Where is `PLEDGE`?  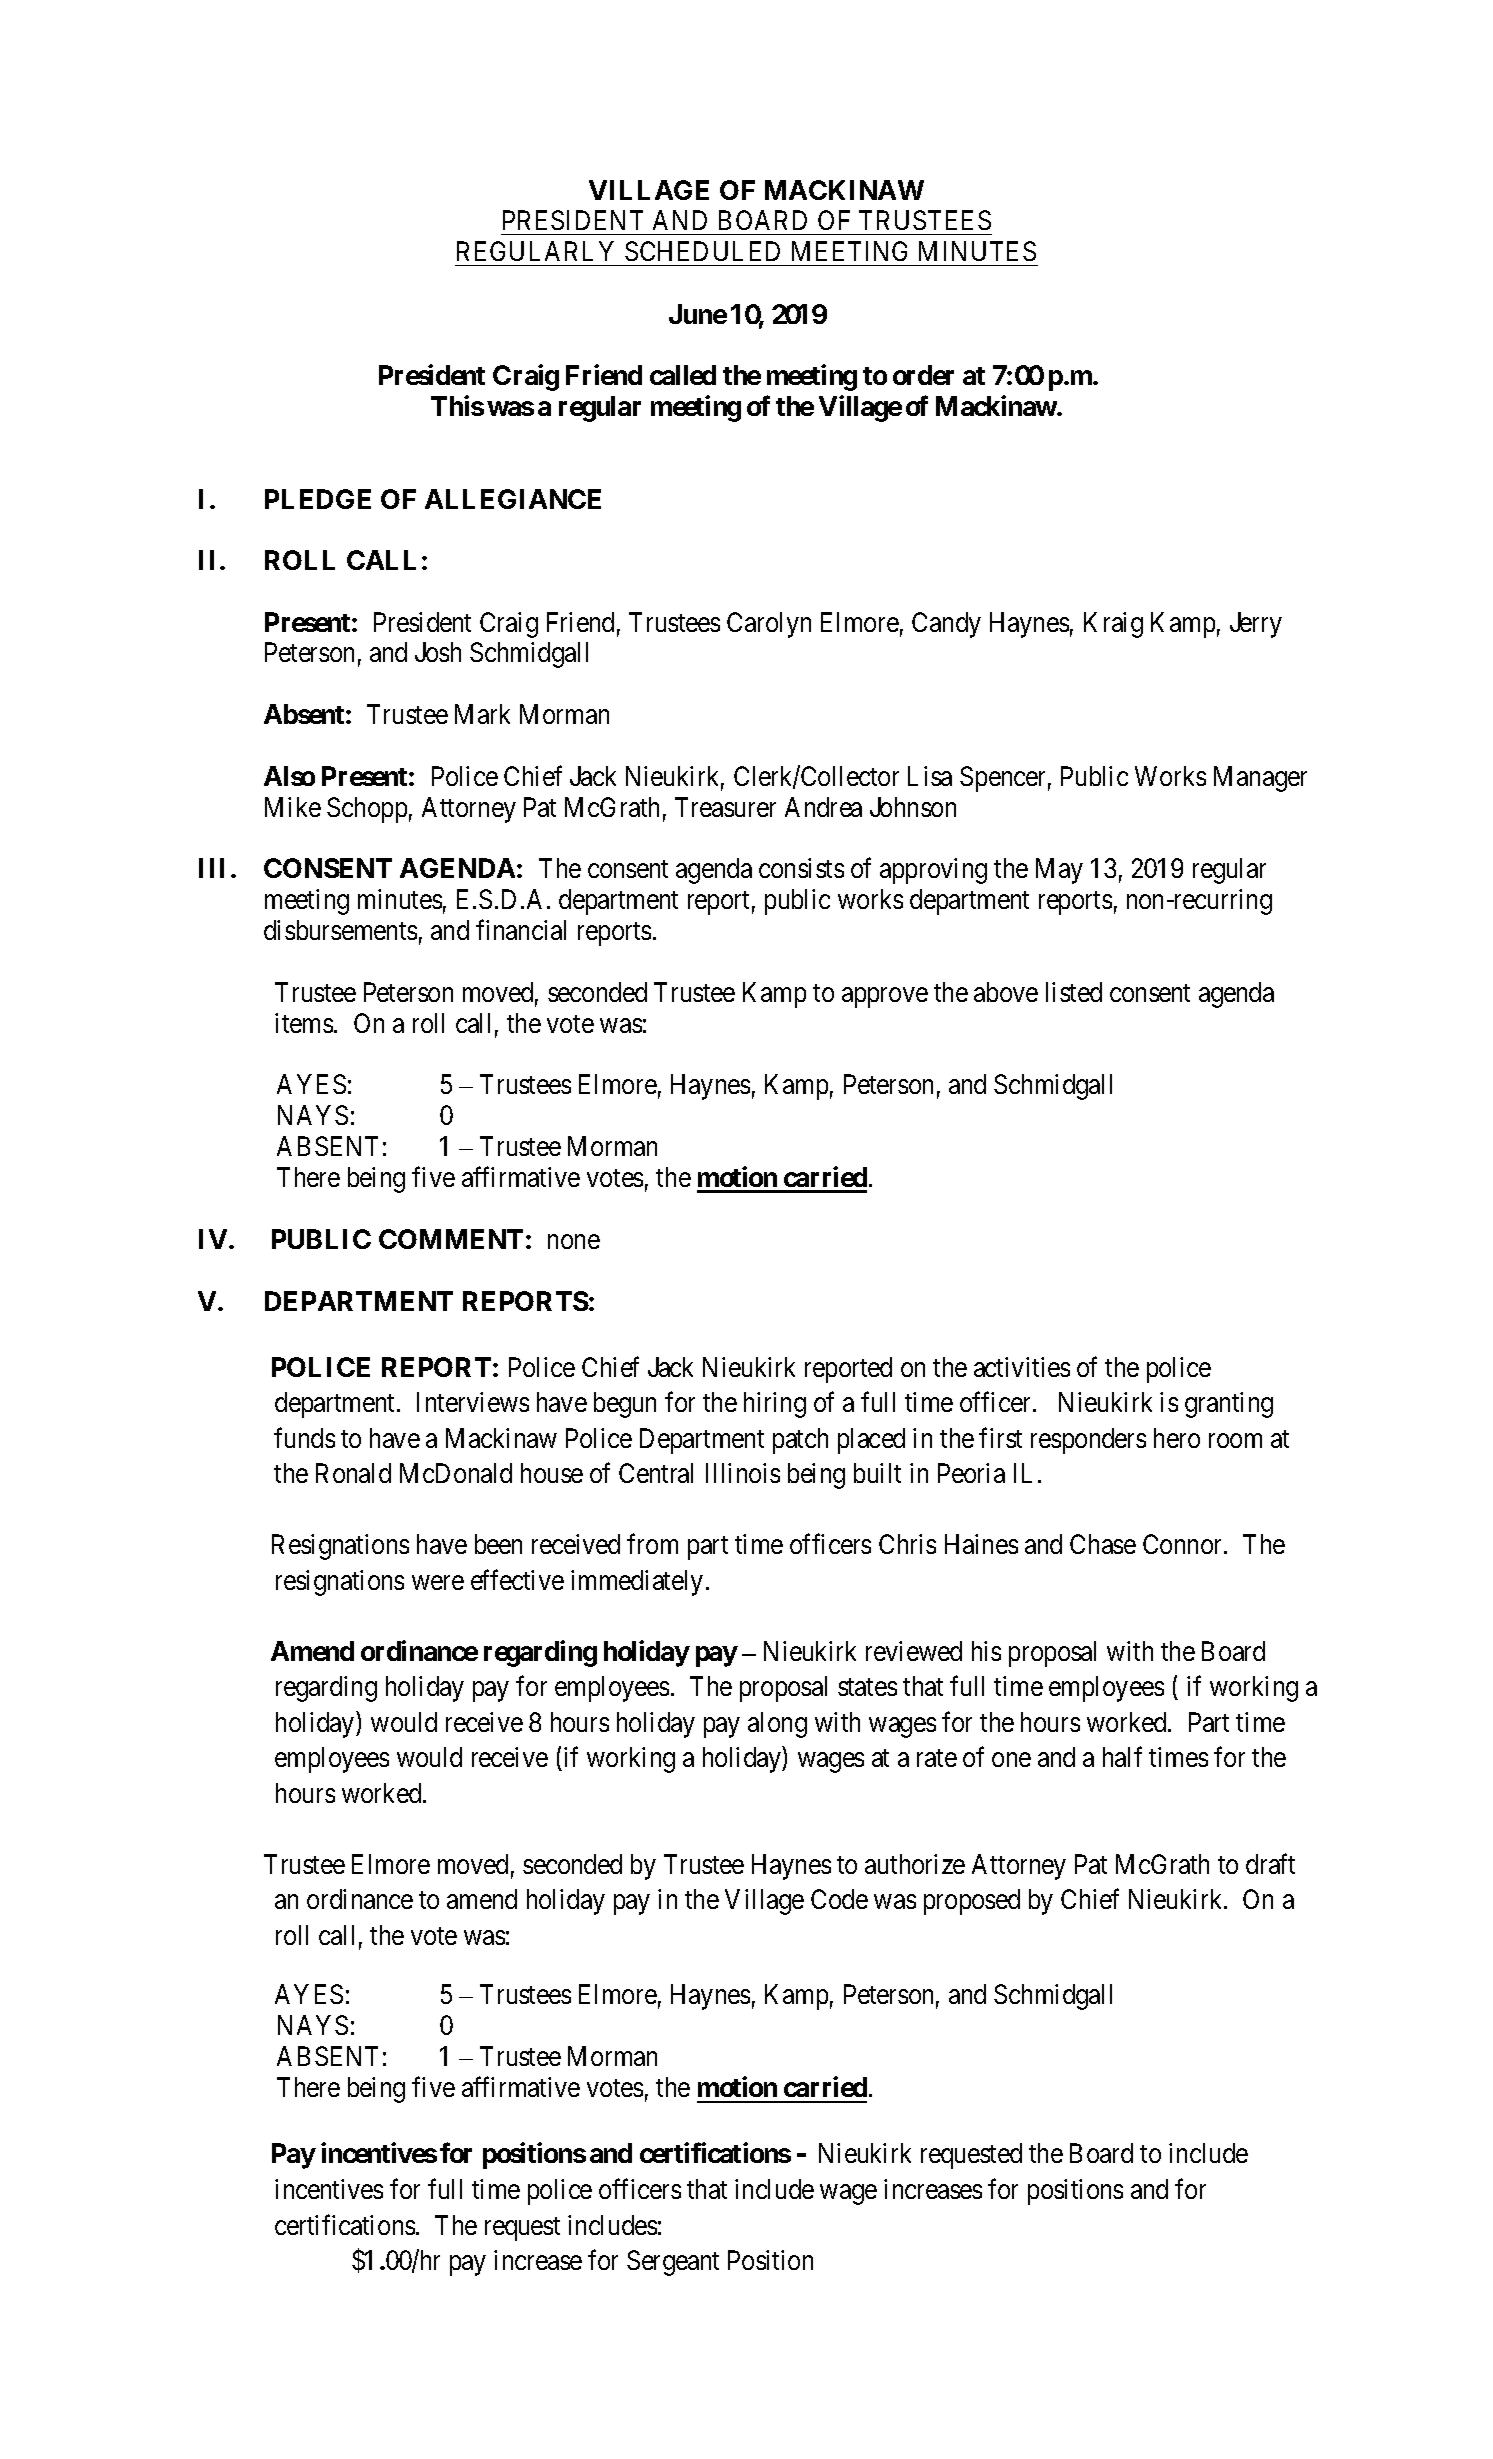 PLEDGE is located at coordinates (318, 499).
